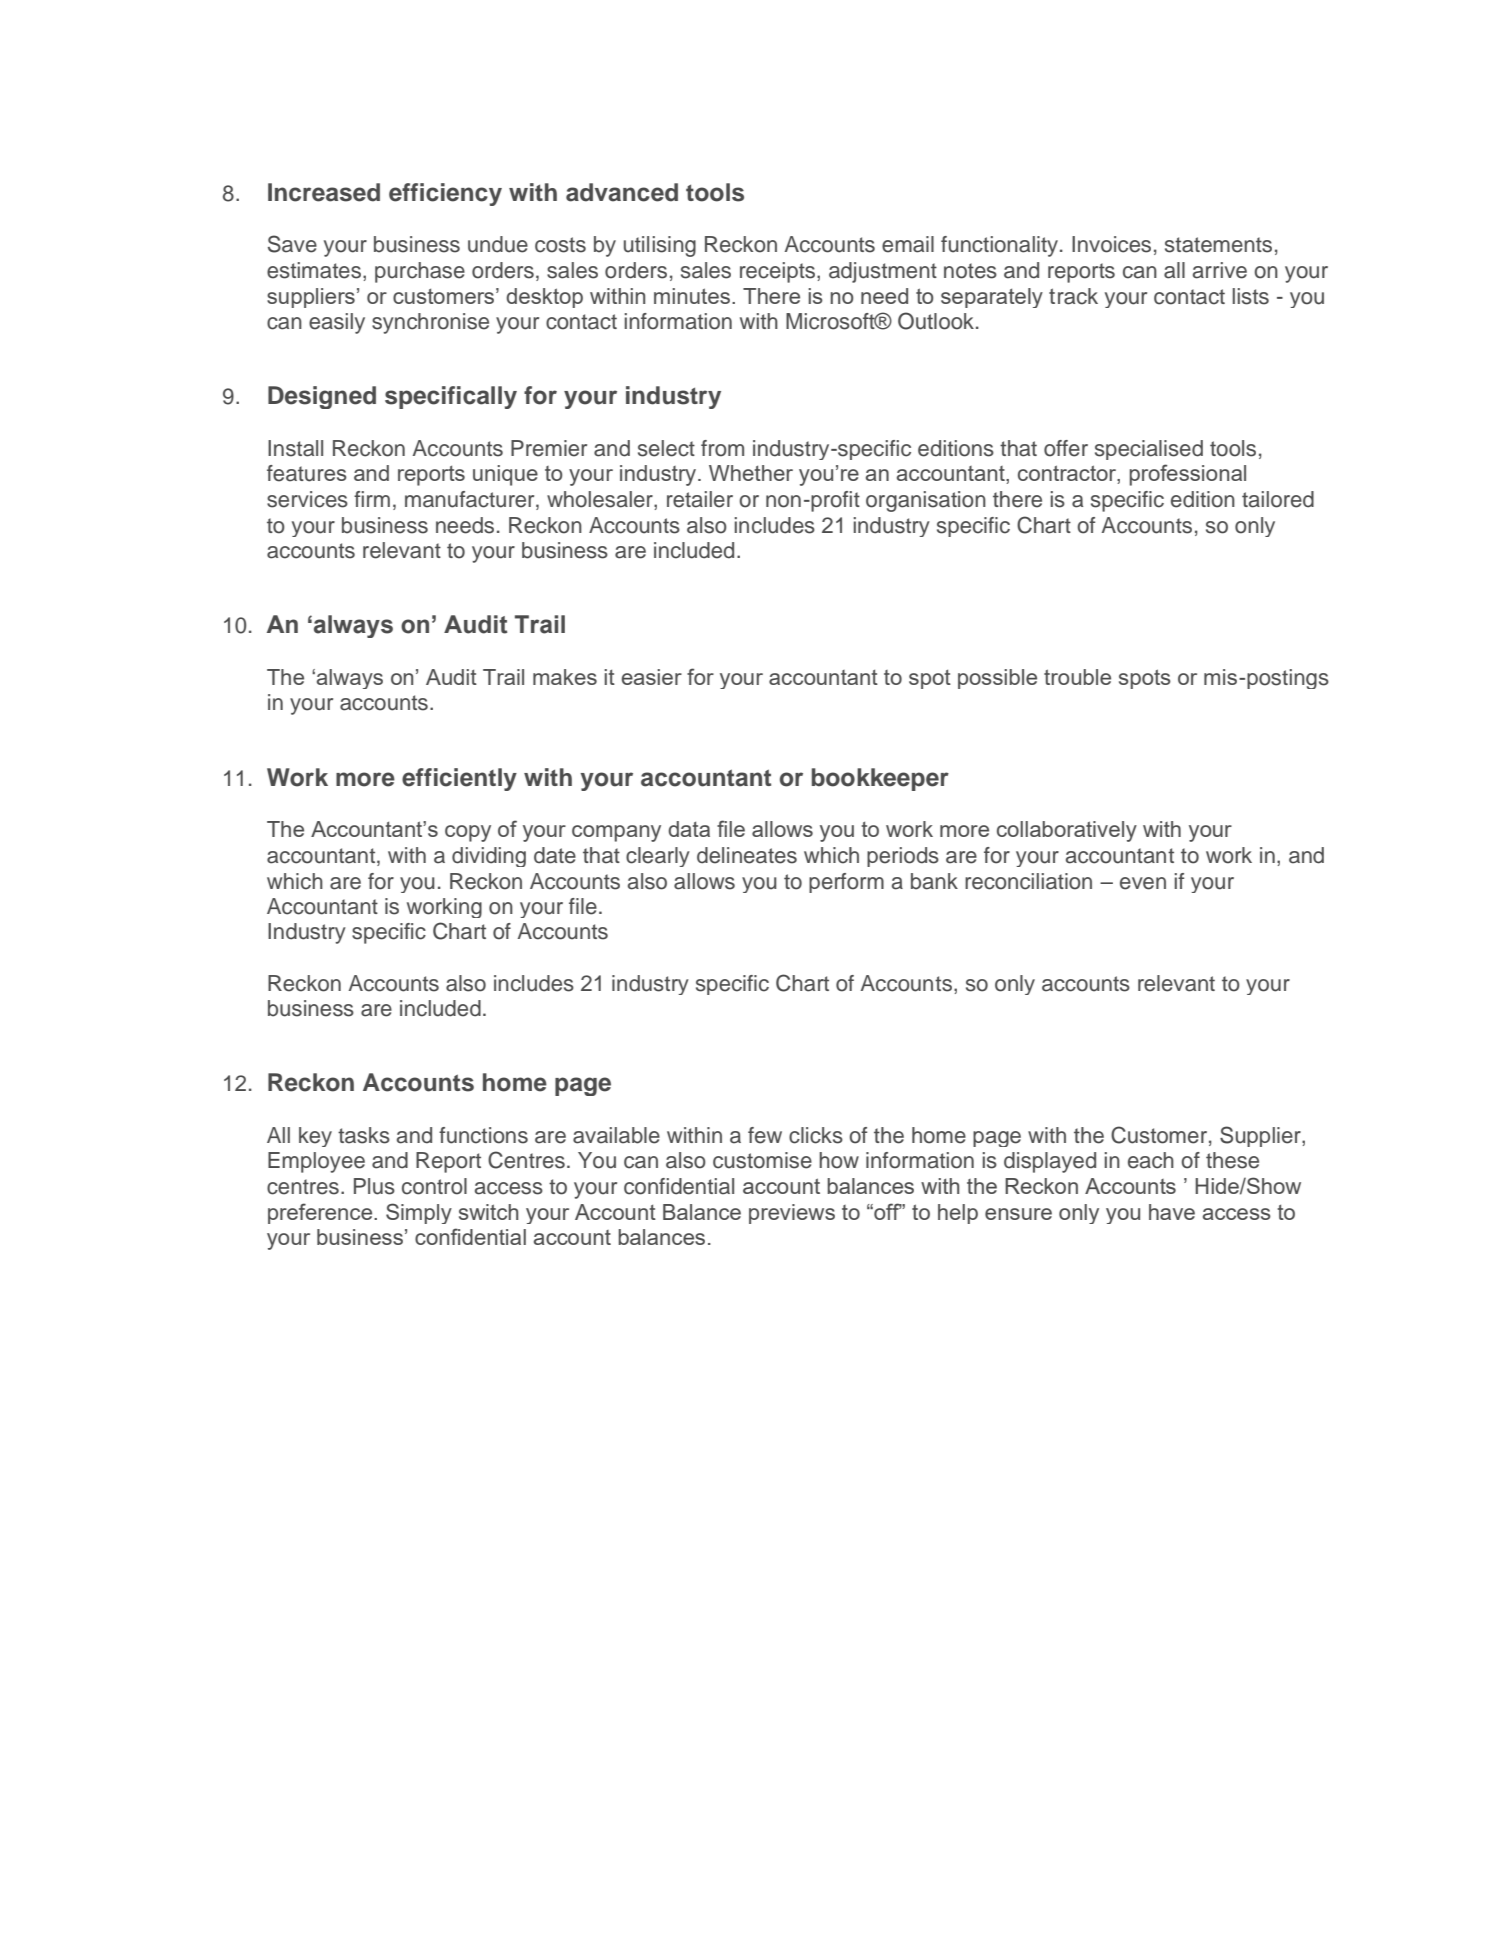 The image size is (1511, 1955). Describe the element at coordinates (434, 1186) in the image. I see `control` at that location.
